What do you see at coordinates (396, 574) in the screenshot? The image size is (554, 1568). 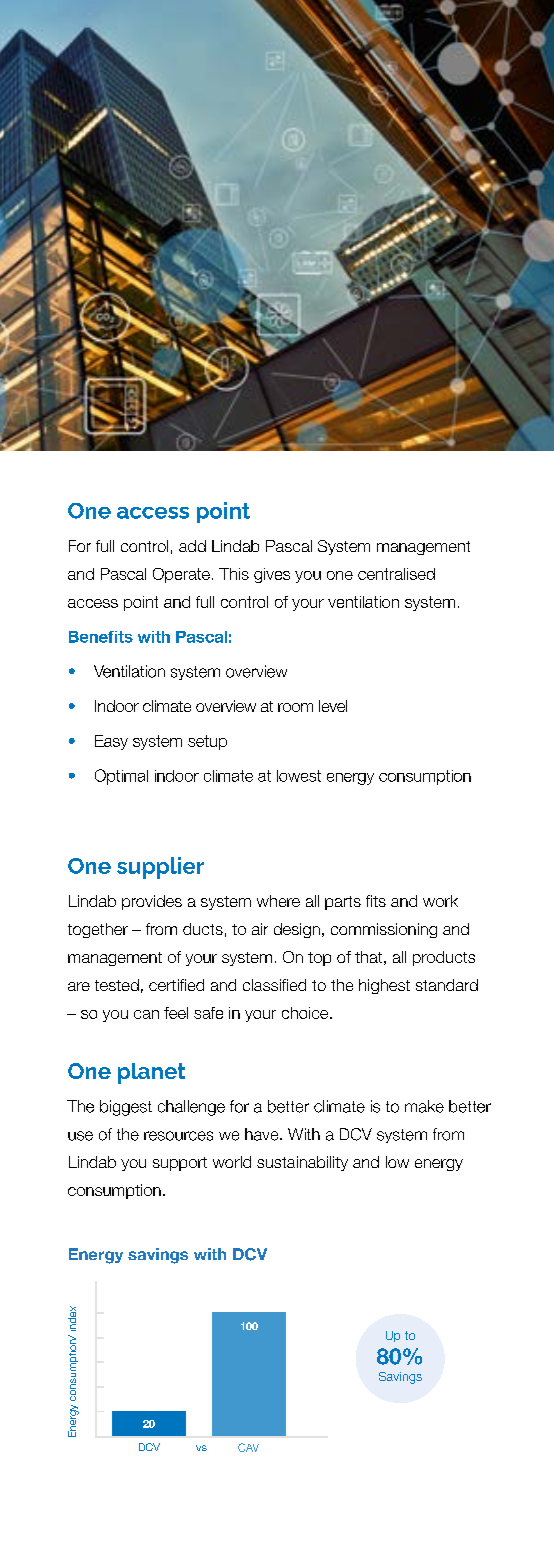 I see `centralised` at bounding box center [396, 574].
